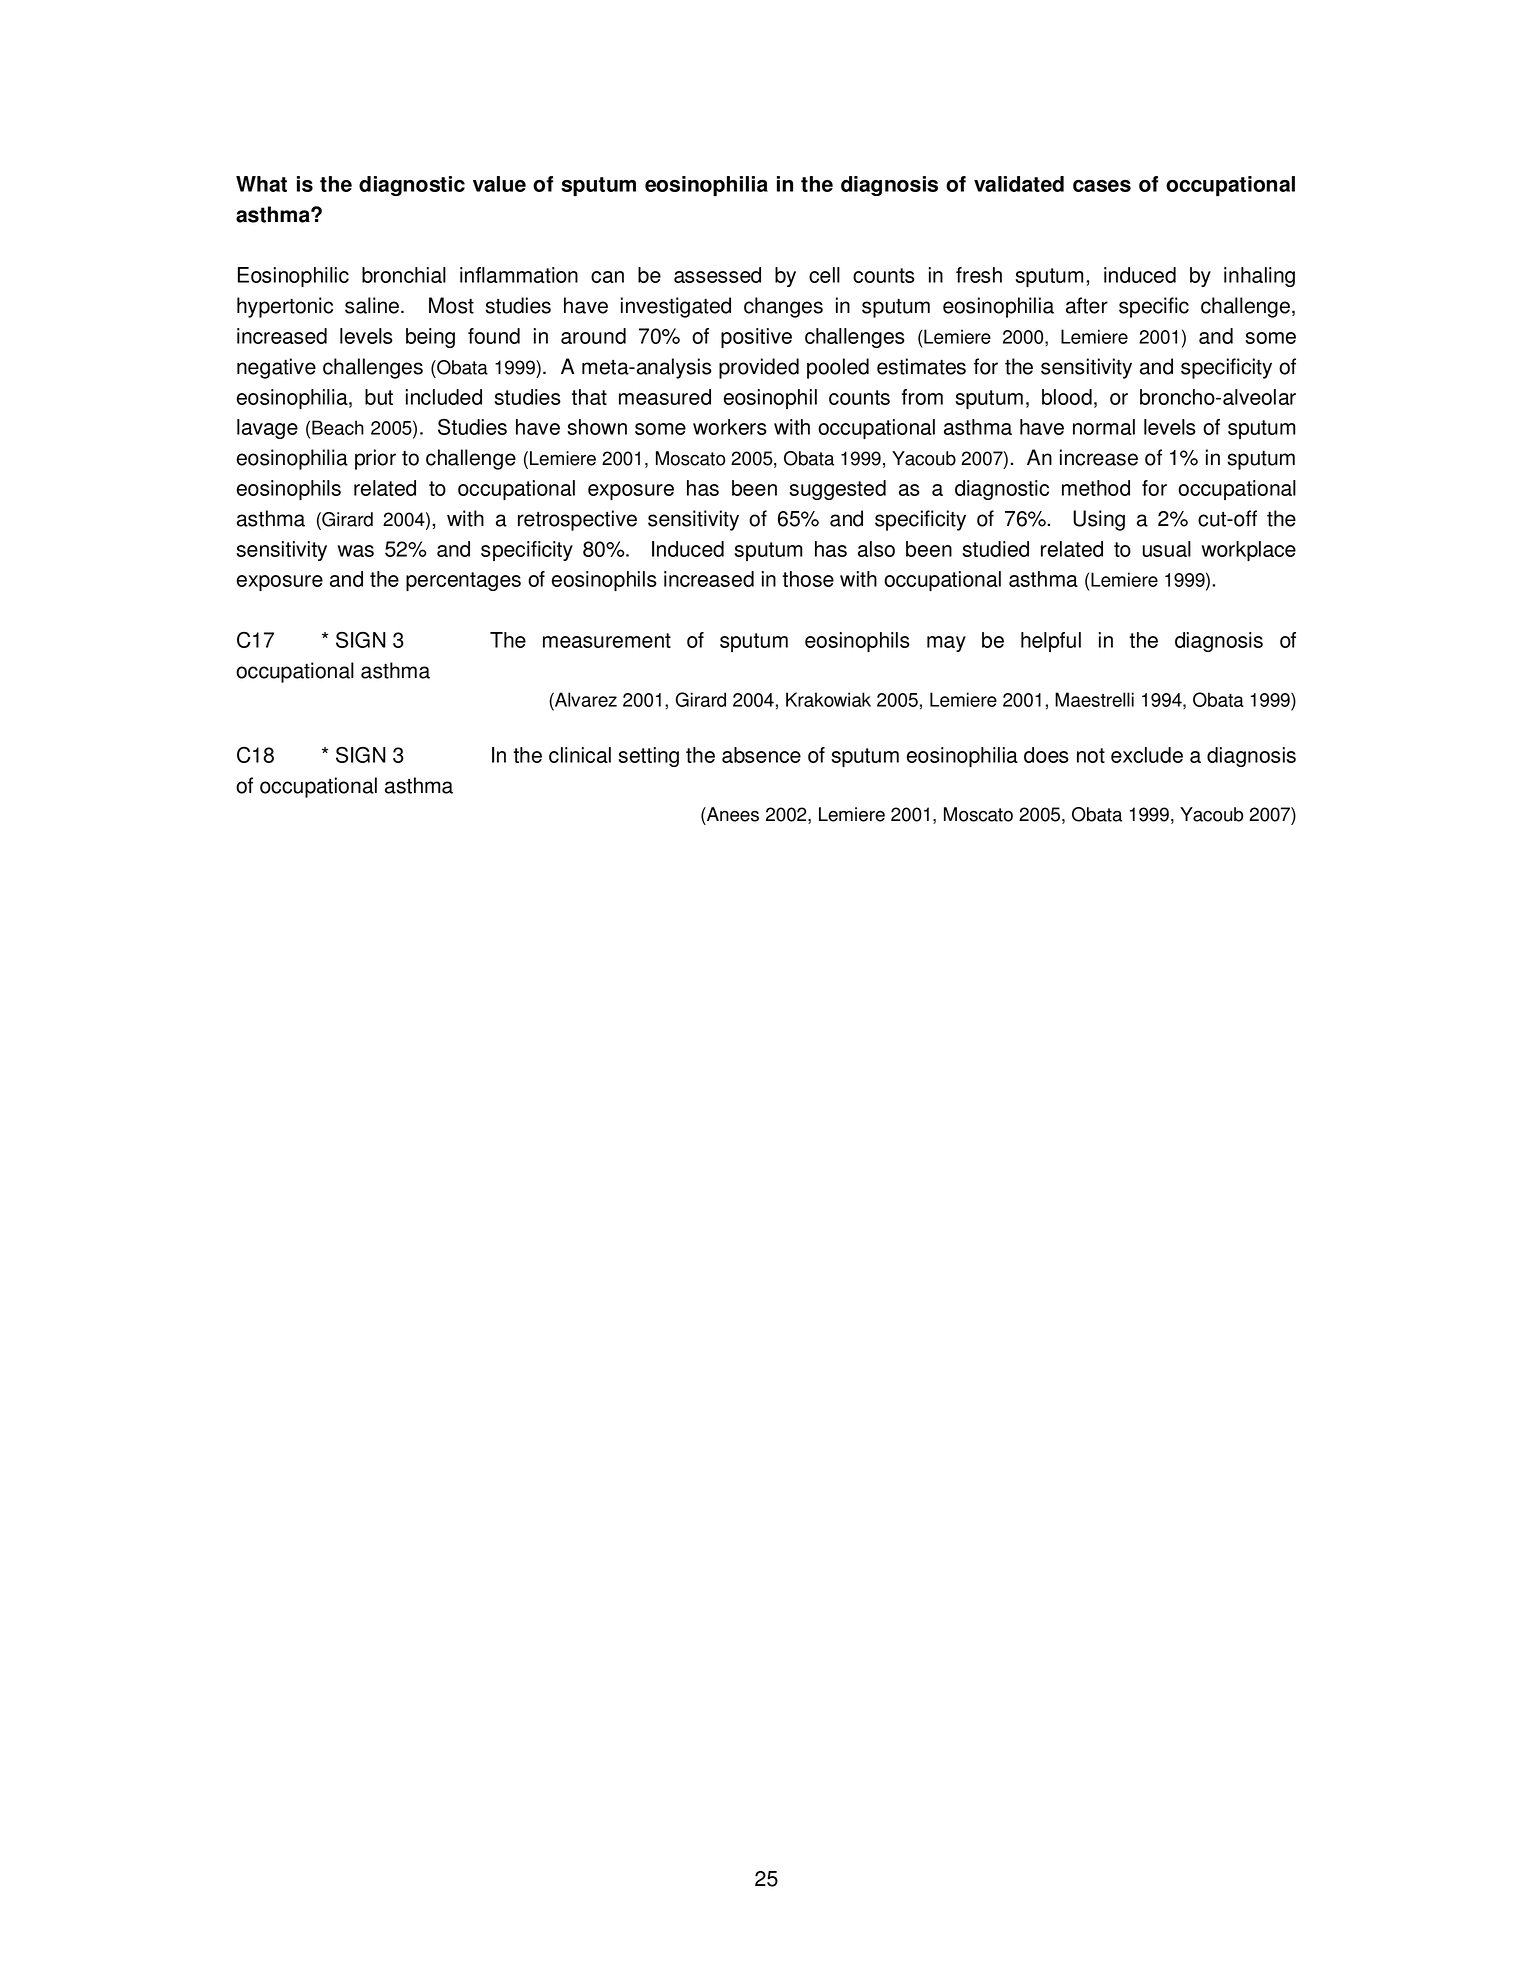 This screenshot has height=1980, width=1530. What do you see at coordinates (499, 184) in the screenshot?
I see `value` at bounding box center [499, 184].
